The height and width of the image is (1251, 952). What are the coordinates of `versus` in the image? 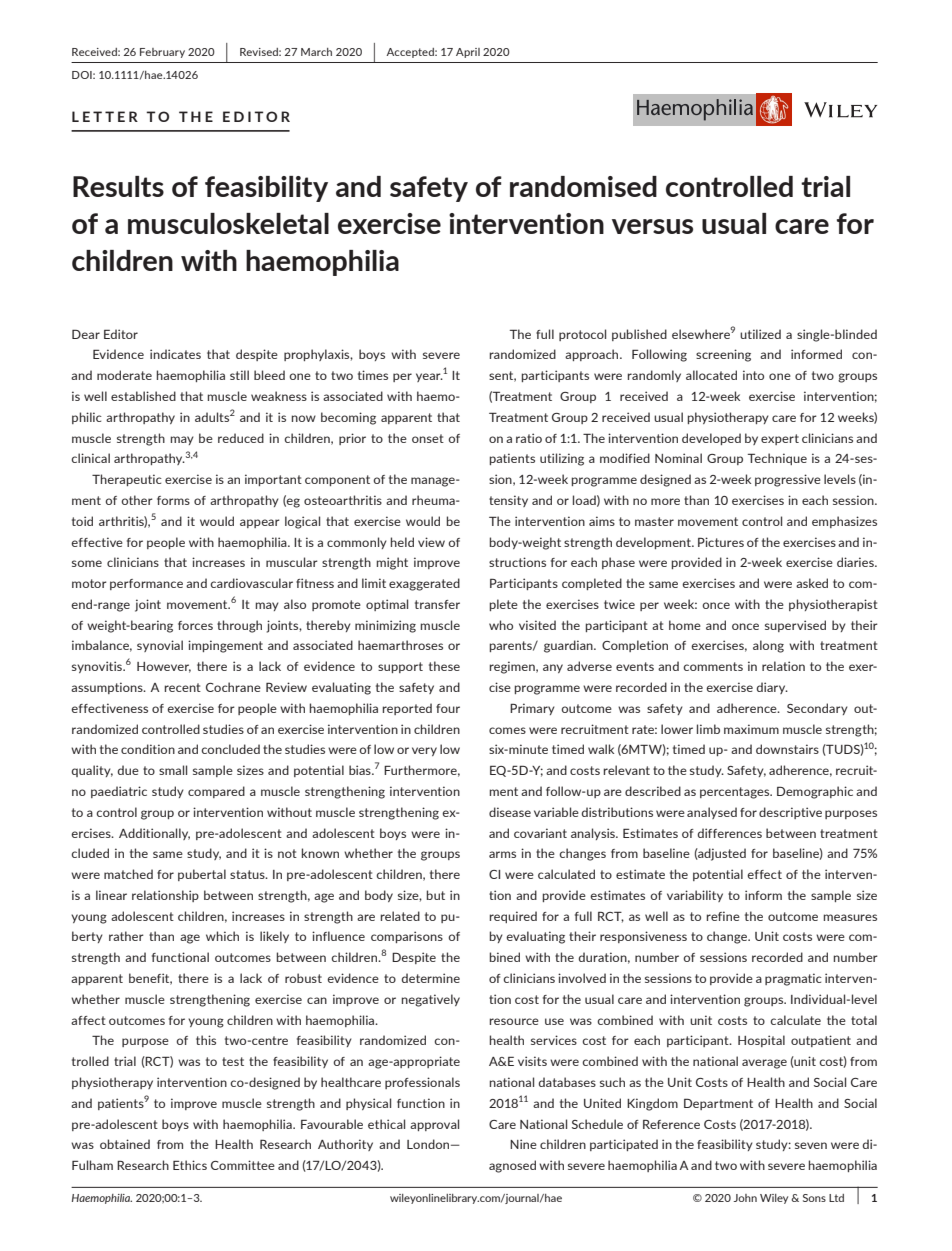 It's located at (652, 226).
